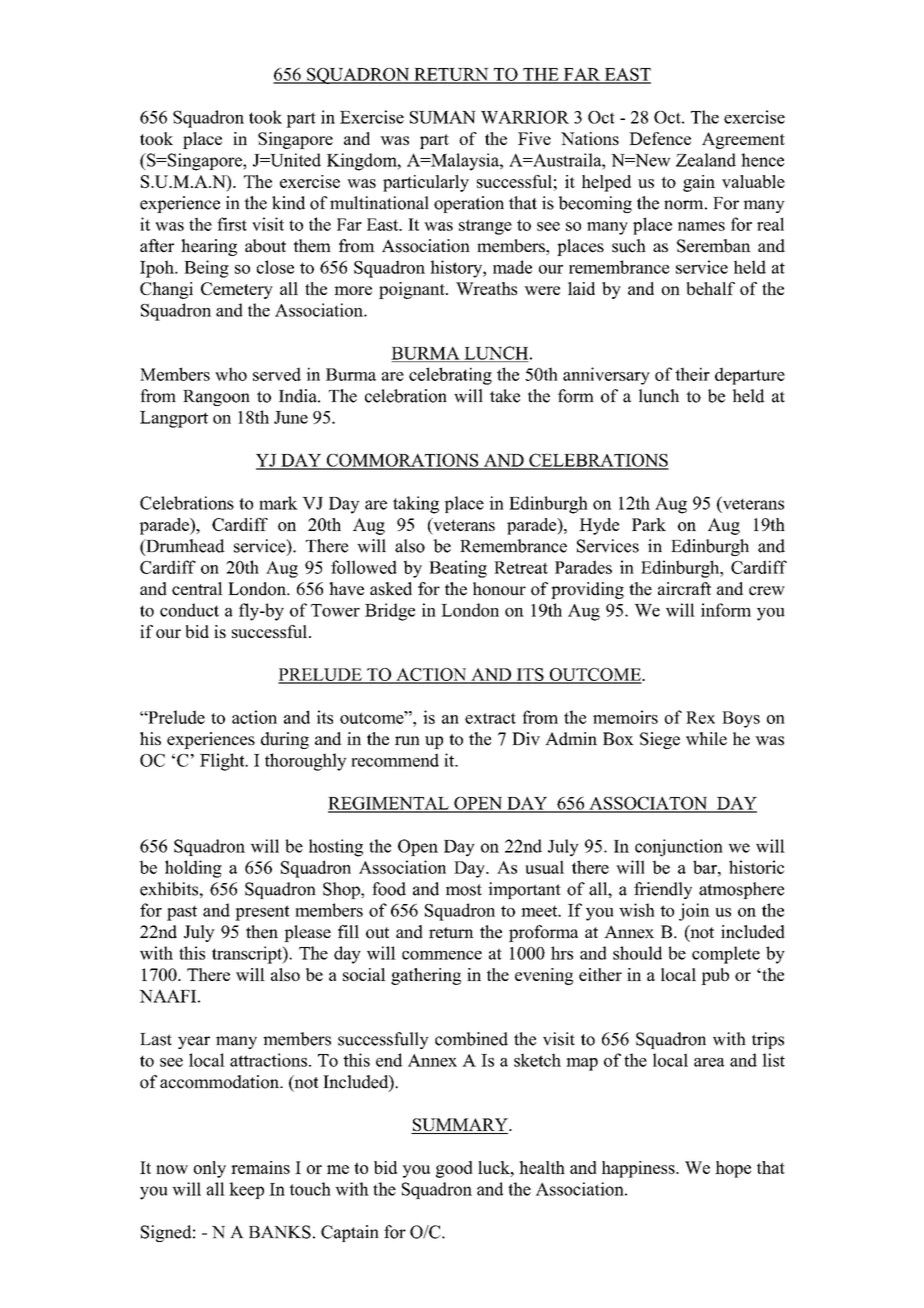  I want to click on Zealand, so click(706, 160).
